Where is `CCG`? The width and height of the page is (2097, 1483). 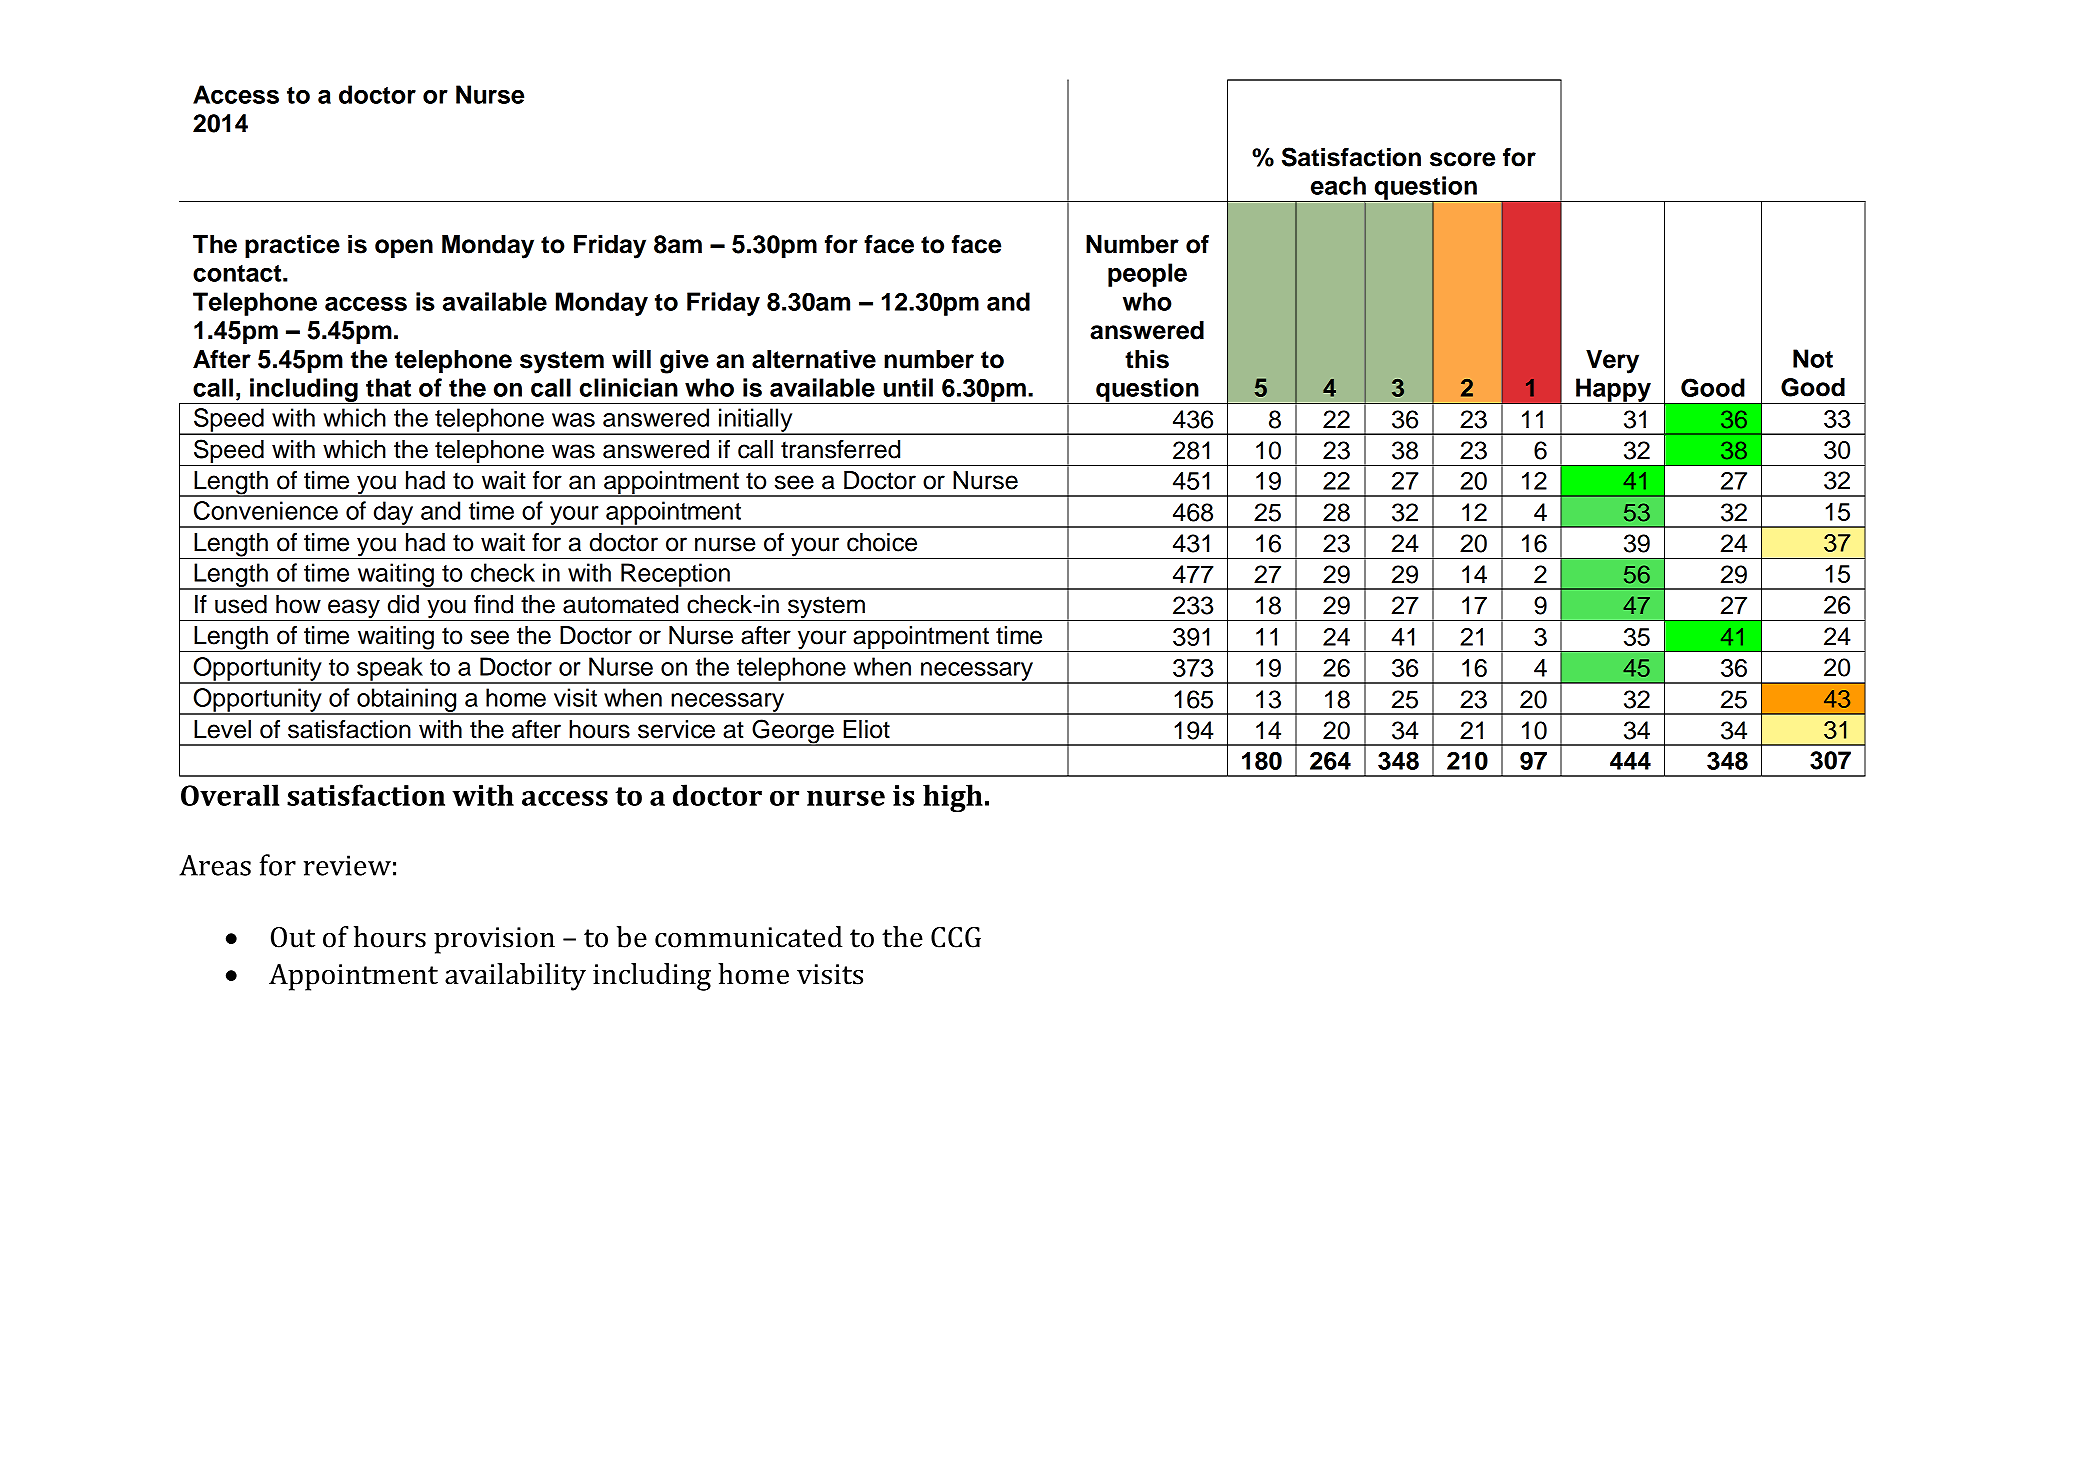
CCG is located at coordinates (956, 937).
